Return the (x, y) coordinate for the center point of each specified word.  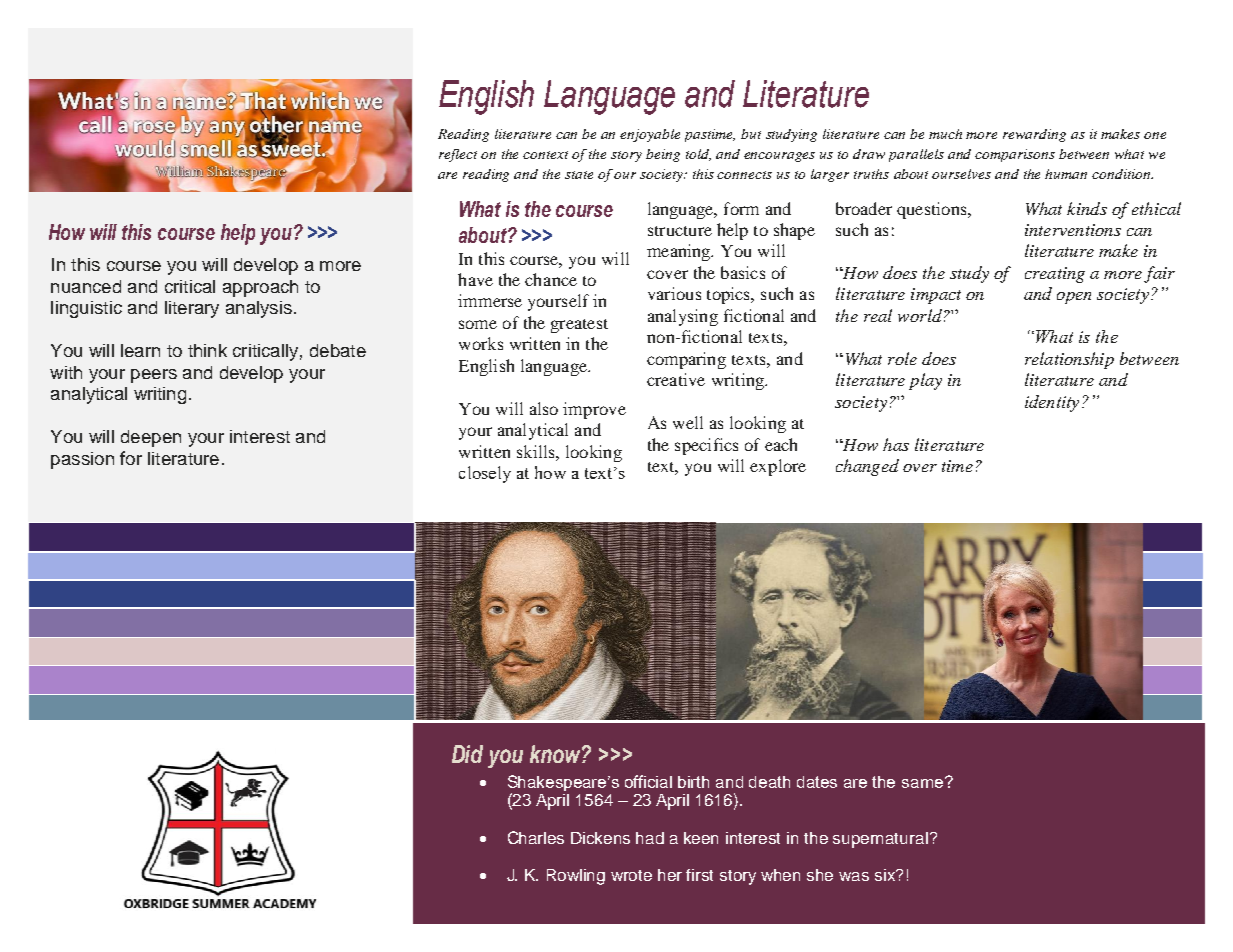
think (207, 350)
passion (82, 460)
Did (467, 754)
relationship (1069, 360)
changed (867, 467)
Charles (536, 837)
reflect (458, 155)
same (922, 783)
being (663, 155)
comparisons (1015, 155)
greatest (579, 326)
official (648, 781)
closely (485, 474)
